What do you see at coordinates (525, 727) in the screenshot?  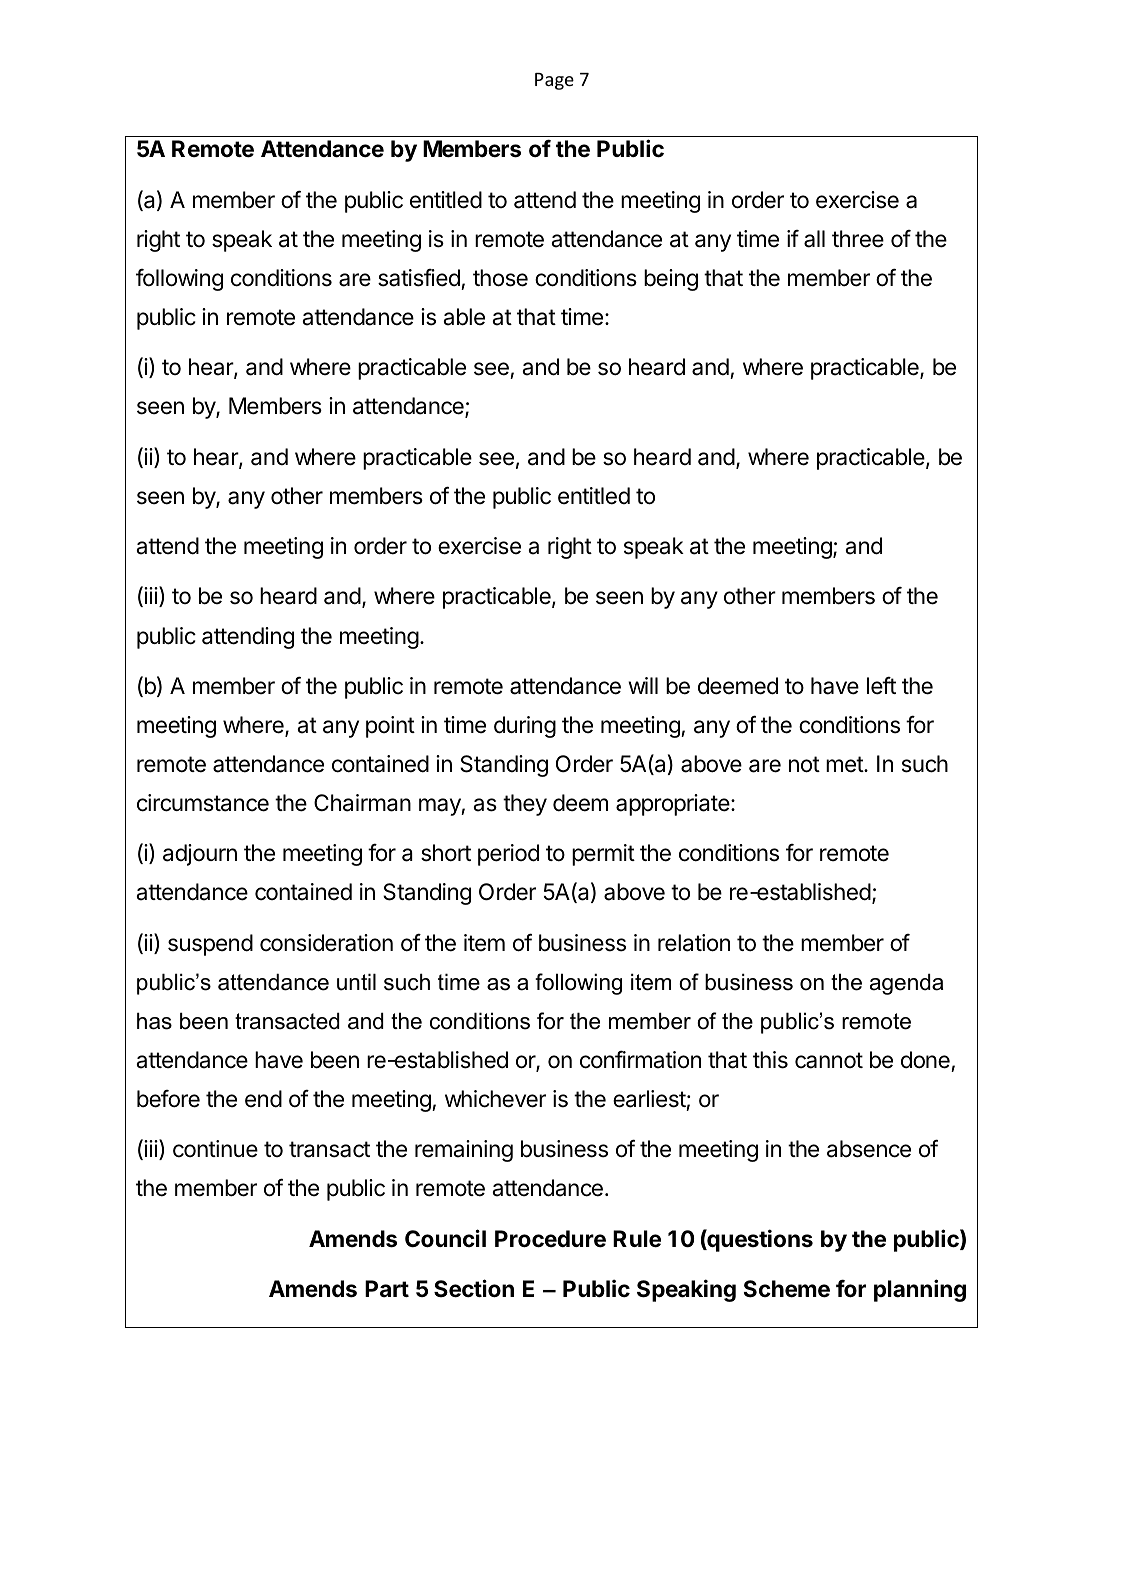 I see `during` at bounding box center [525, 727].
